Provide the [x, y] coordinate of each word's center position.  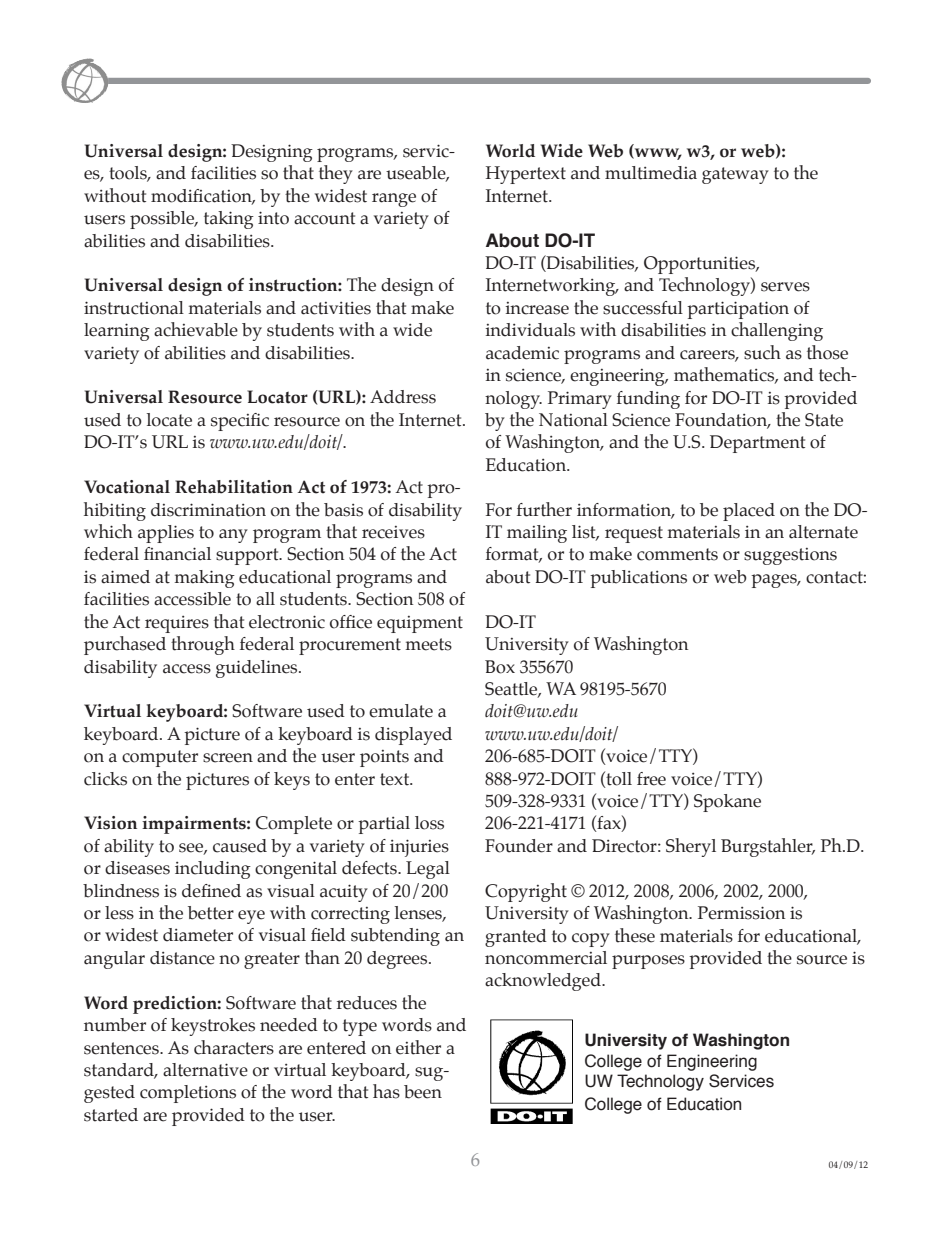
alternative [205, 1070]
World [510, 151]
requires [177, 624]
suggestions [790, 556]
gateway [735, 175]
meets [429, 644]
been [423, 1092]
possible [163, 220]
